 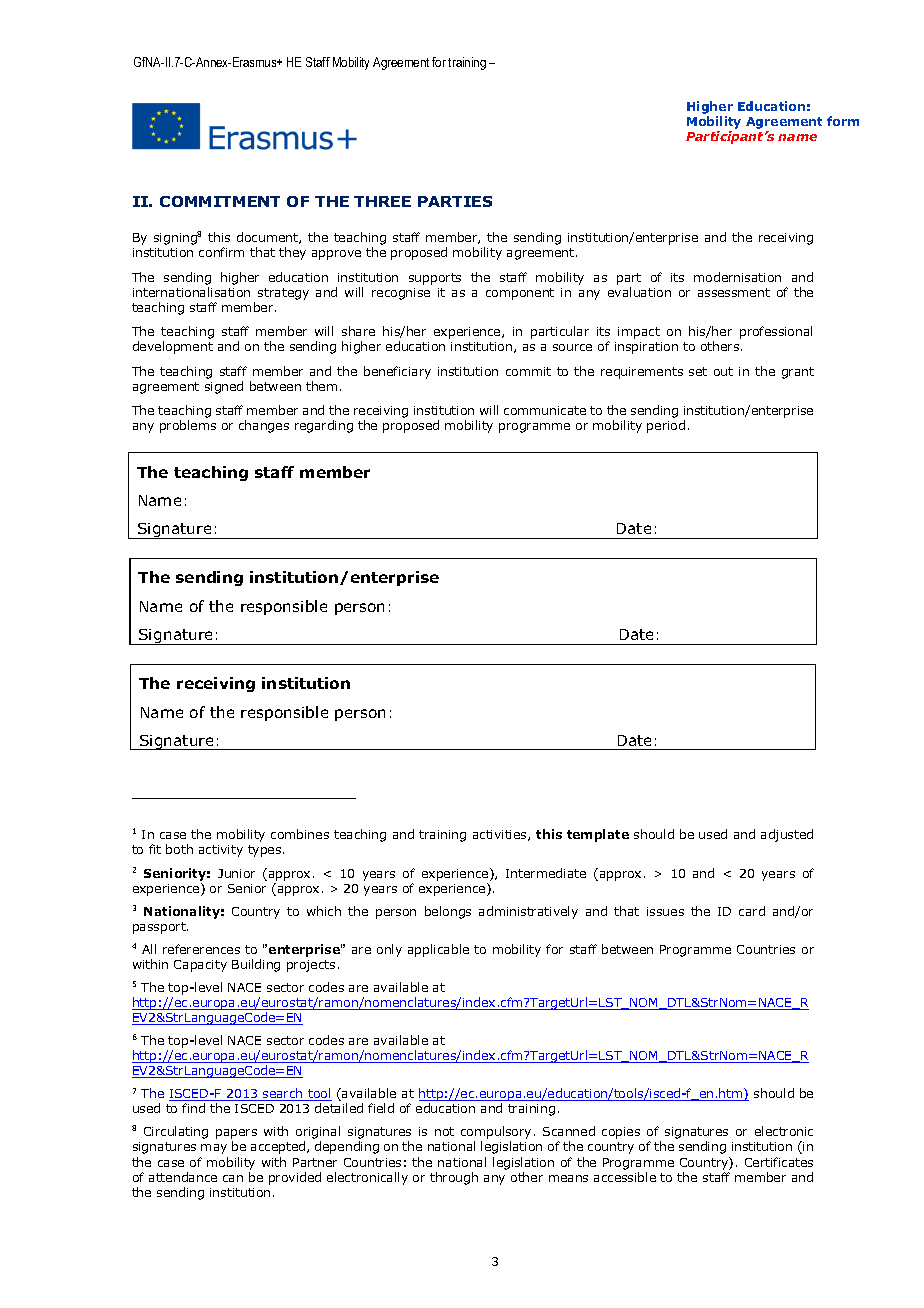 What do you see at coordinates (545, 410) in the screenshot?
I see `communicate` at bounding box center [545, 410].
